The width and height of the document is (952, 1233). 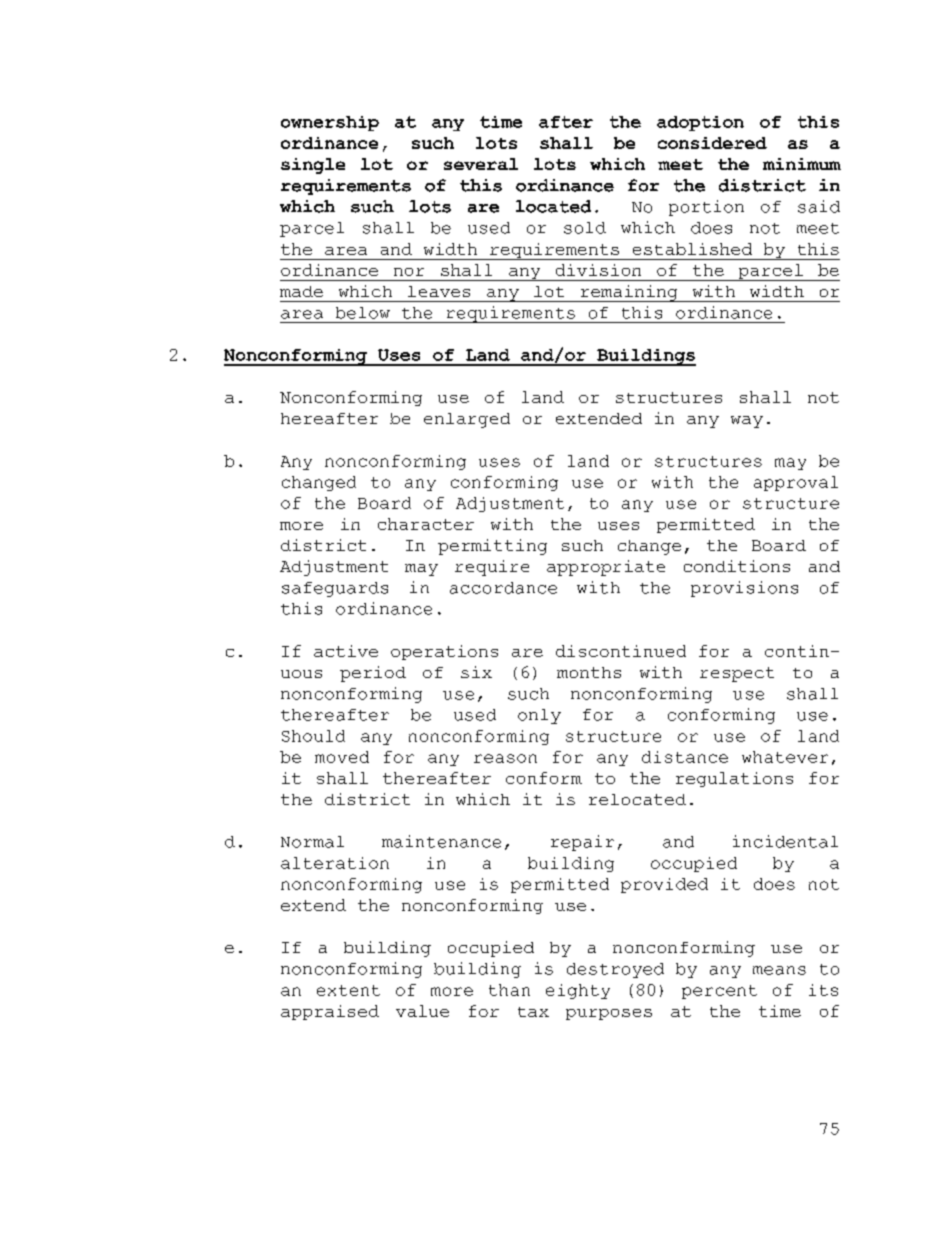 I want to click on permitting, so click(x=492, y=547).
